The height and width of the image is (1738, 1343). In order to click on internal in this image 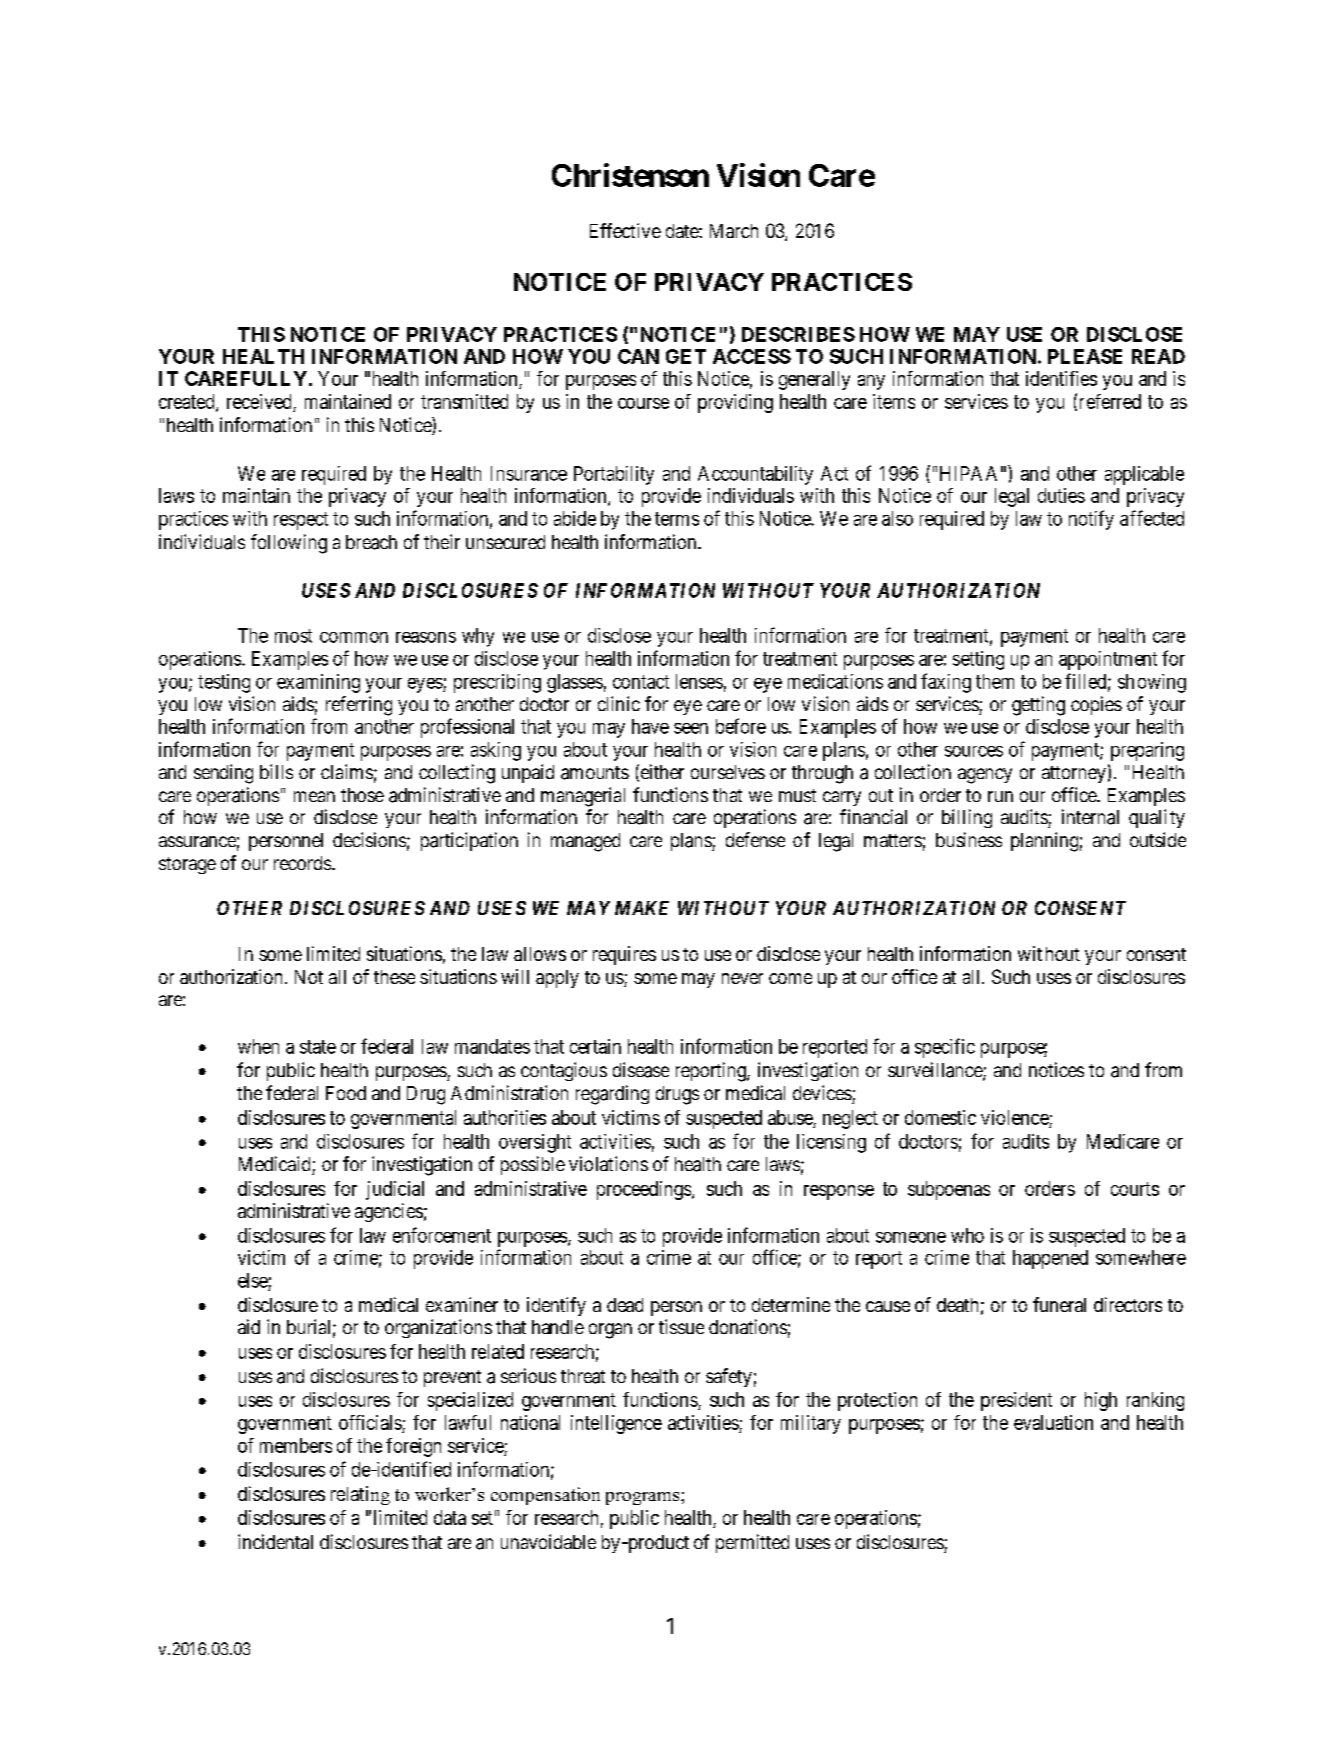, I will do `click(1090, 817)`.
